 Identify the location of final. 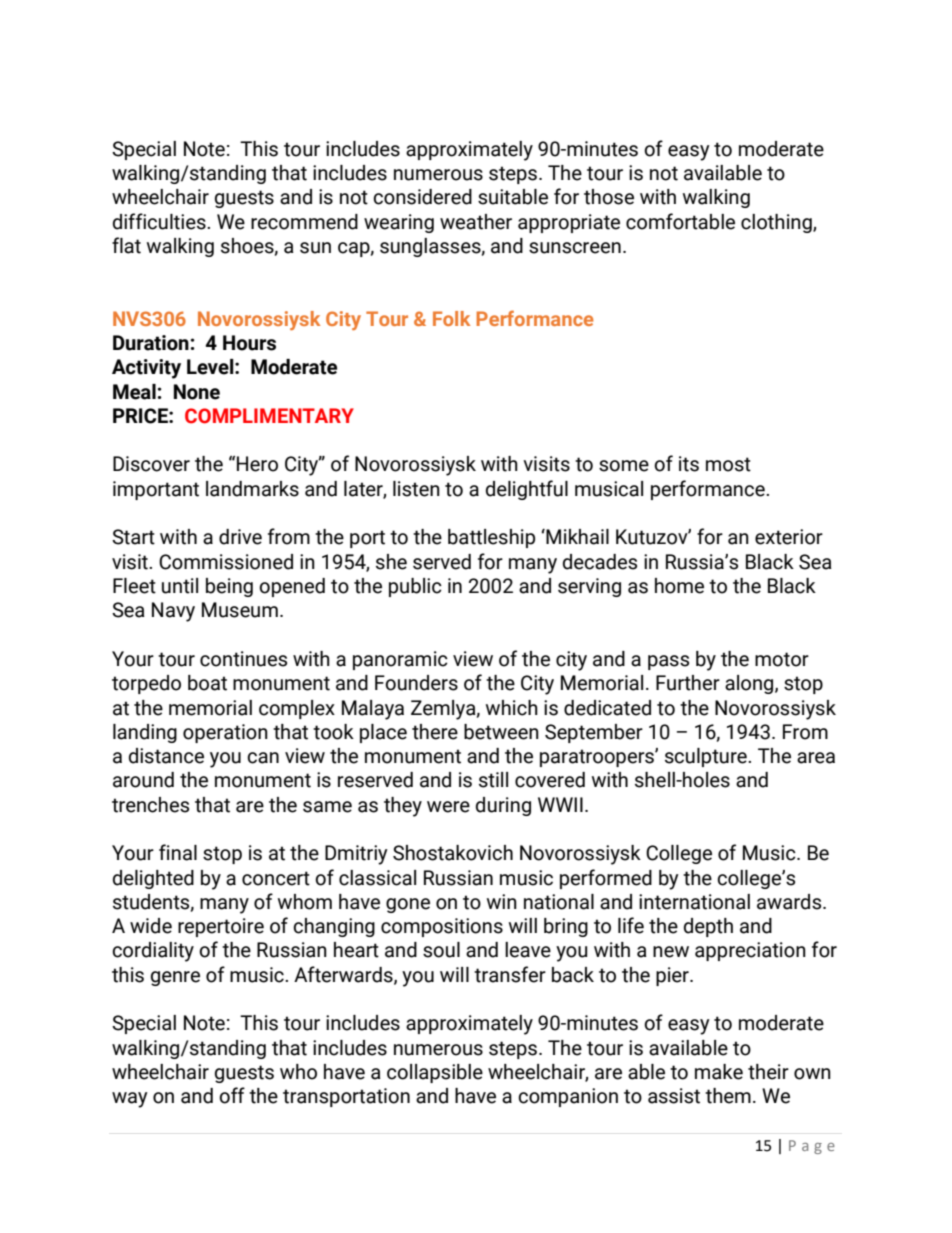
(178, 852).
